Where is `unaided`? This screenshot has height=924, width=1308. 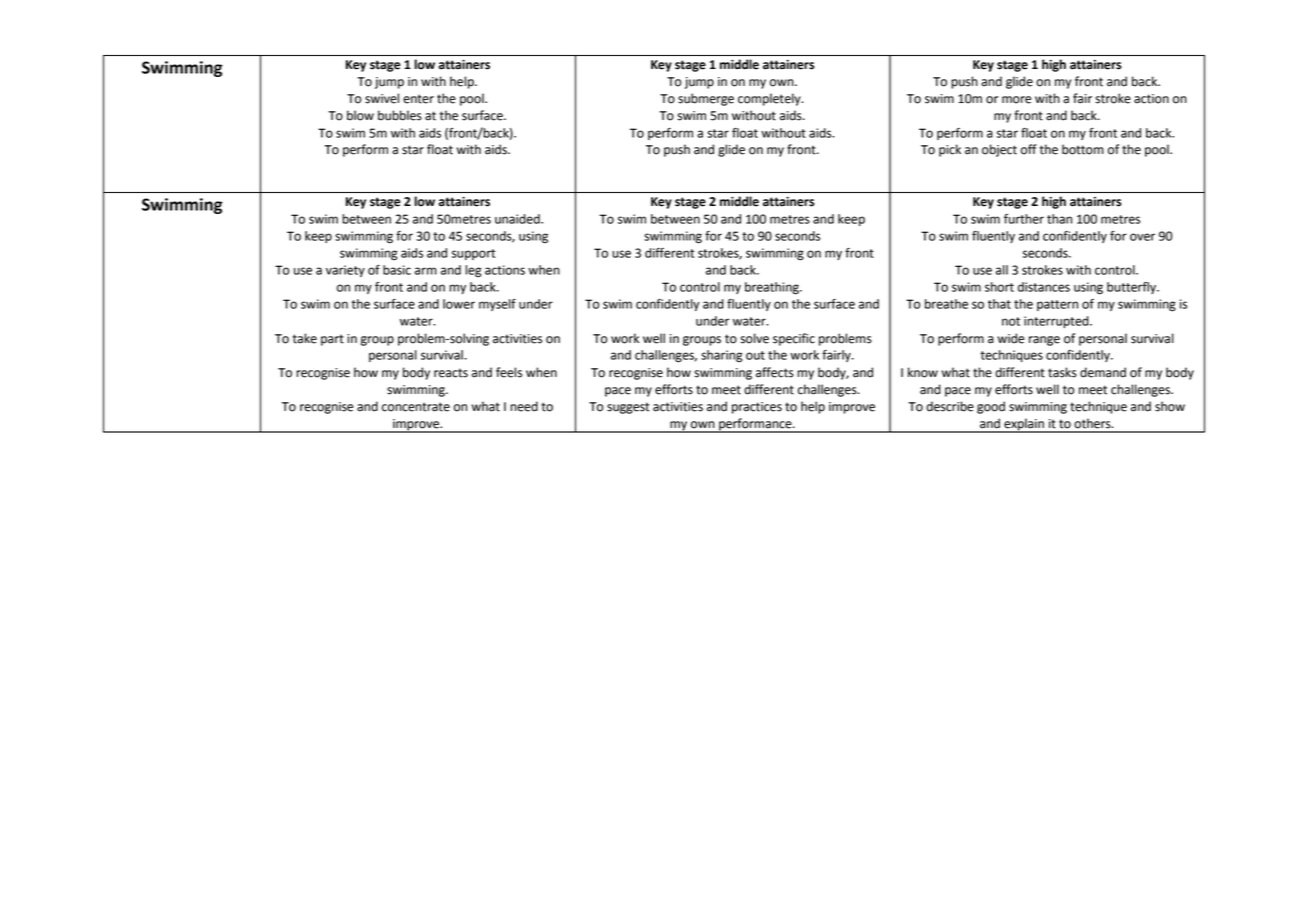
unaided is located at coordinates (518, 219).
